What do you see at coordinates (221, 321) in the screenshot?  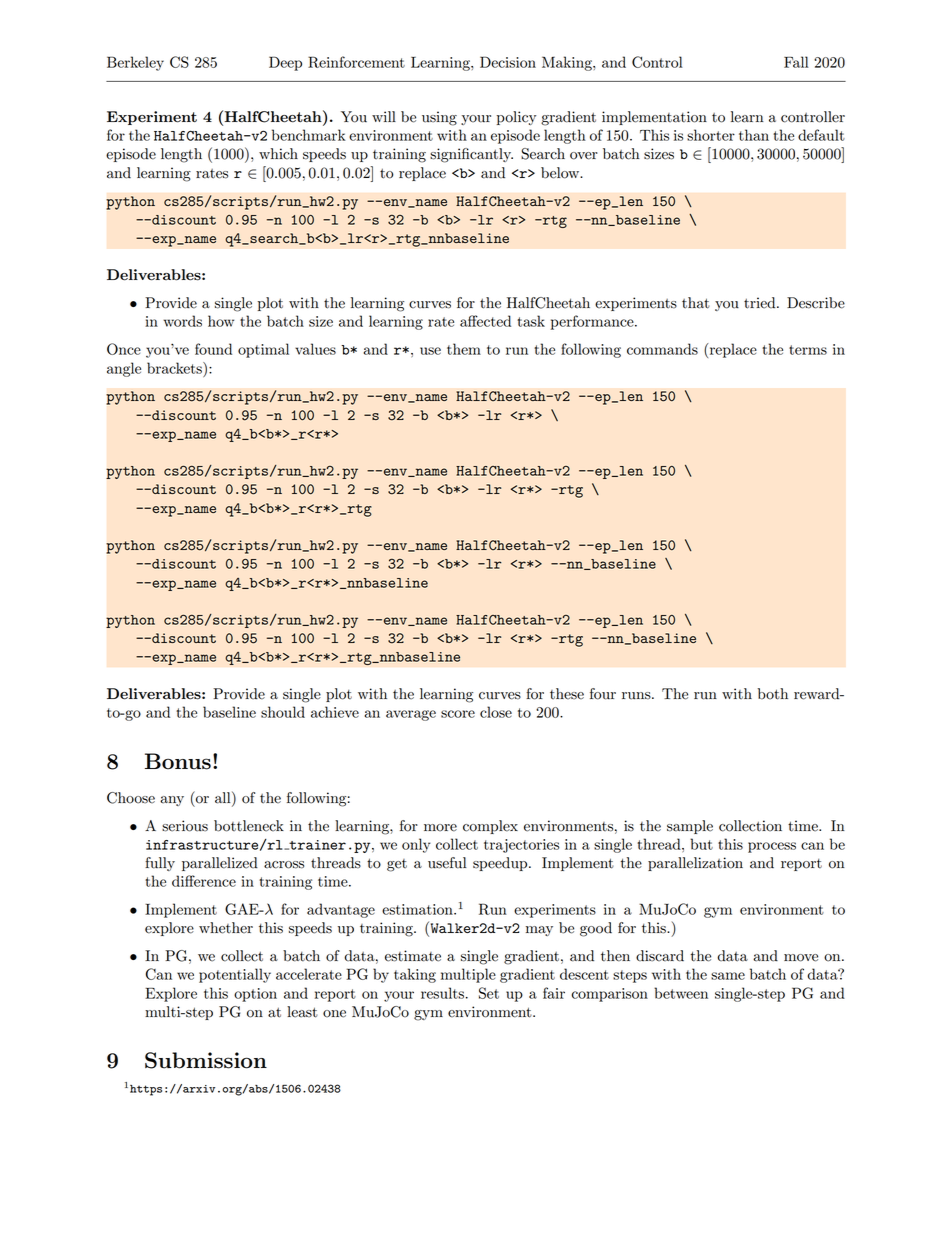 I see `how` at bounding box center [221, 321].
